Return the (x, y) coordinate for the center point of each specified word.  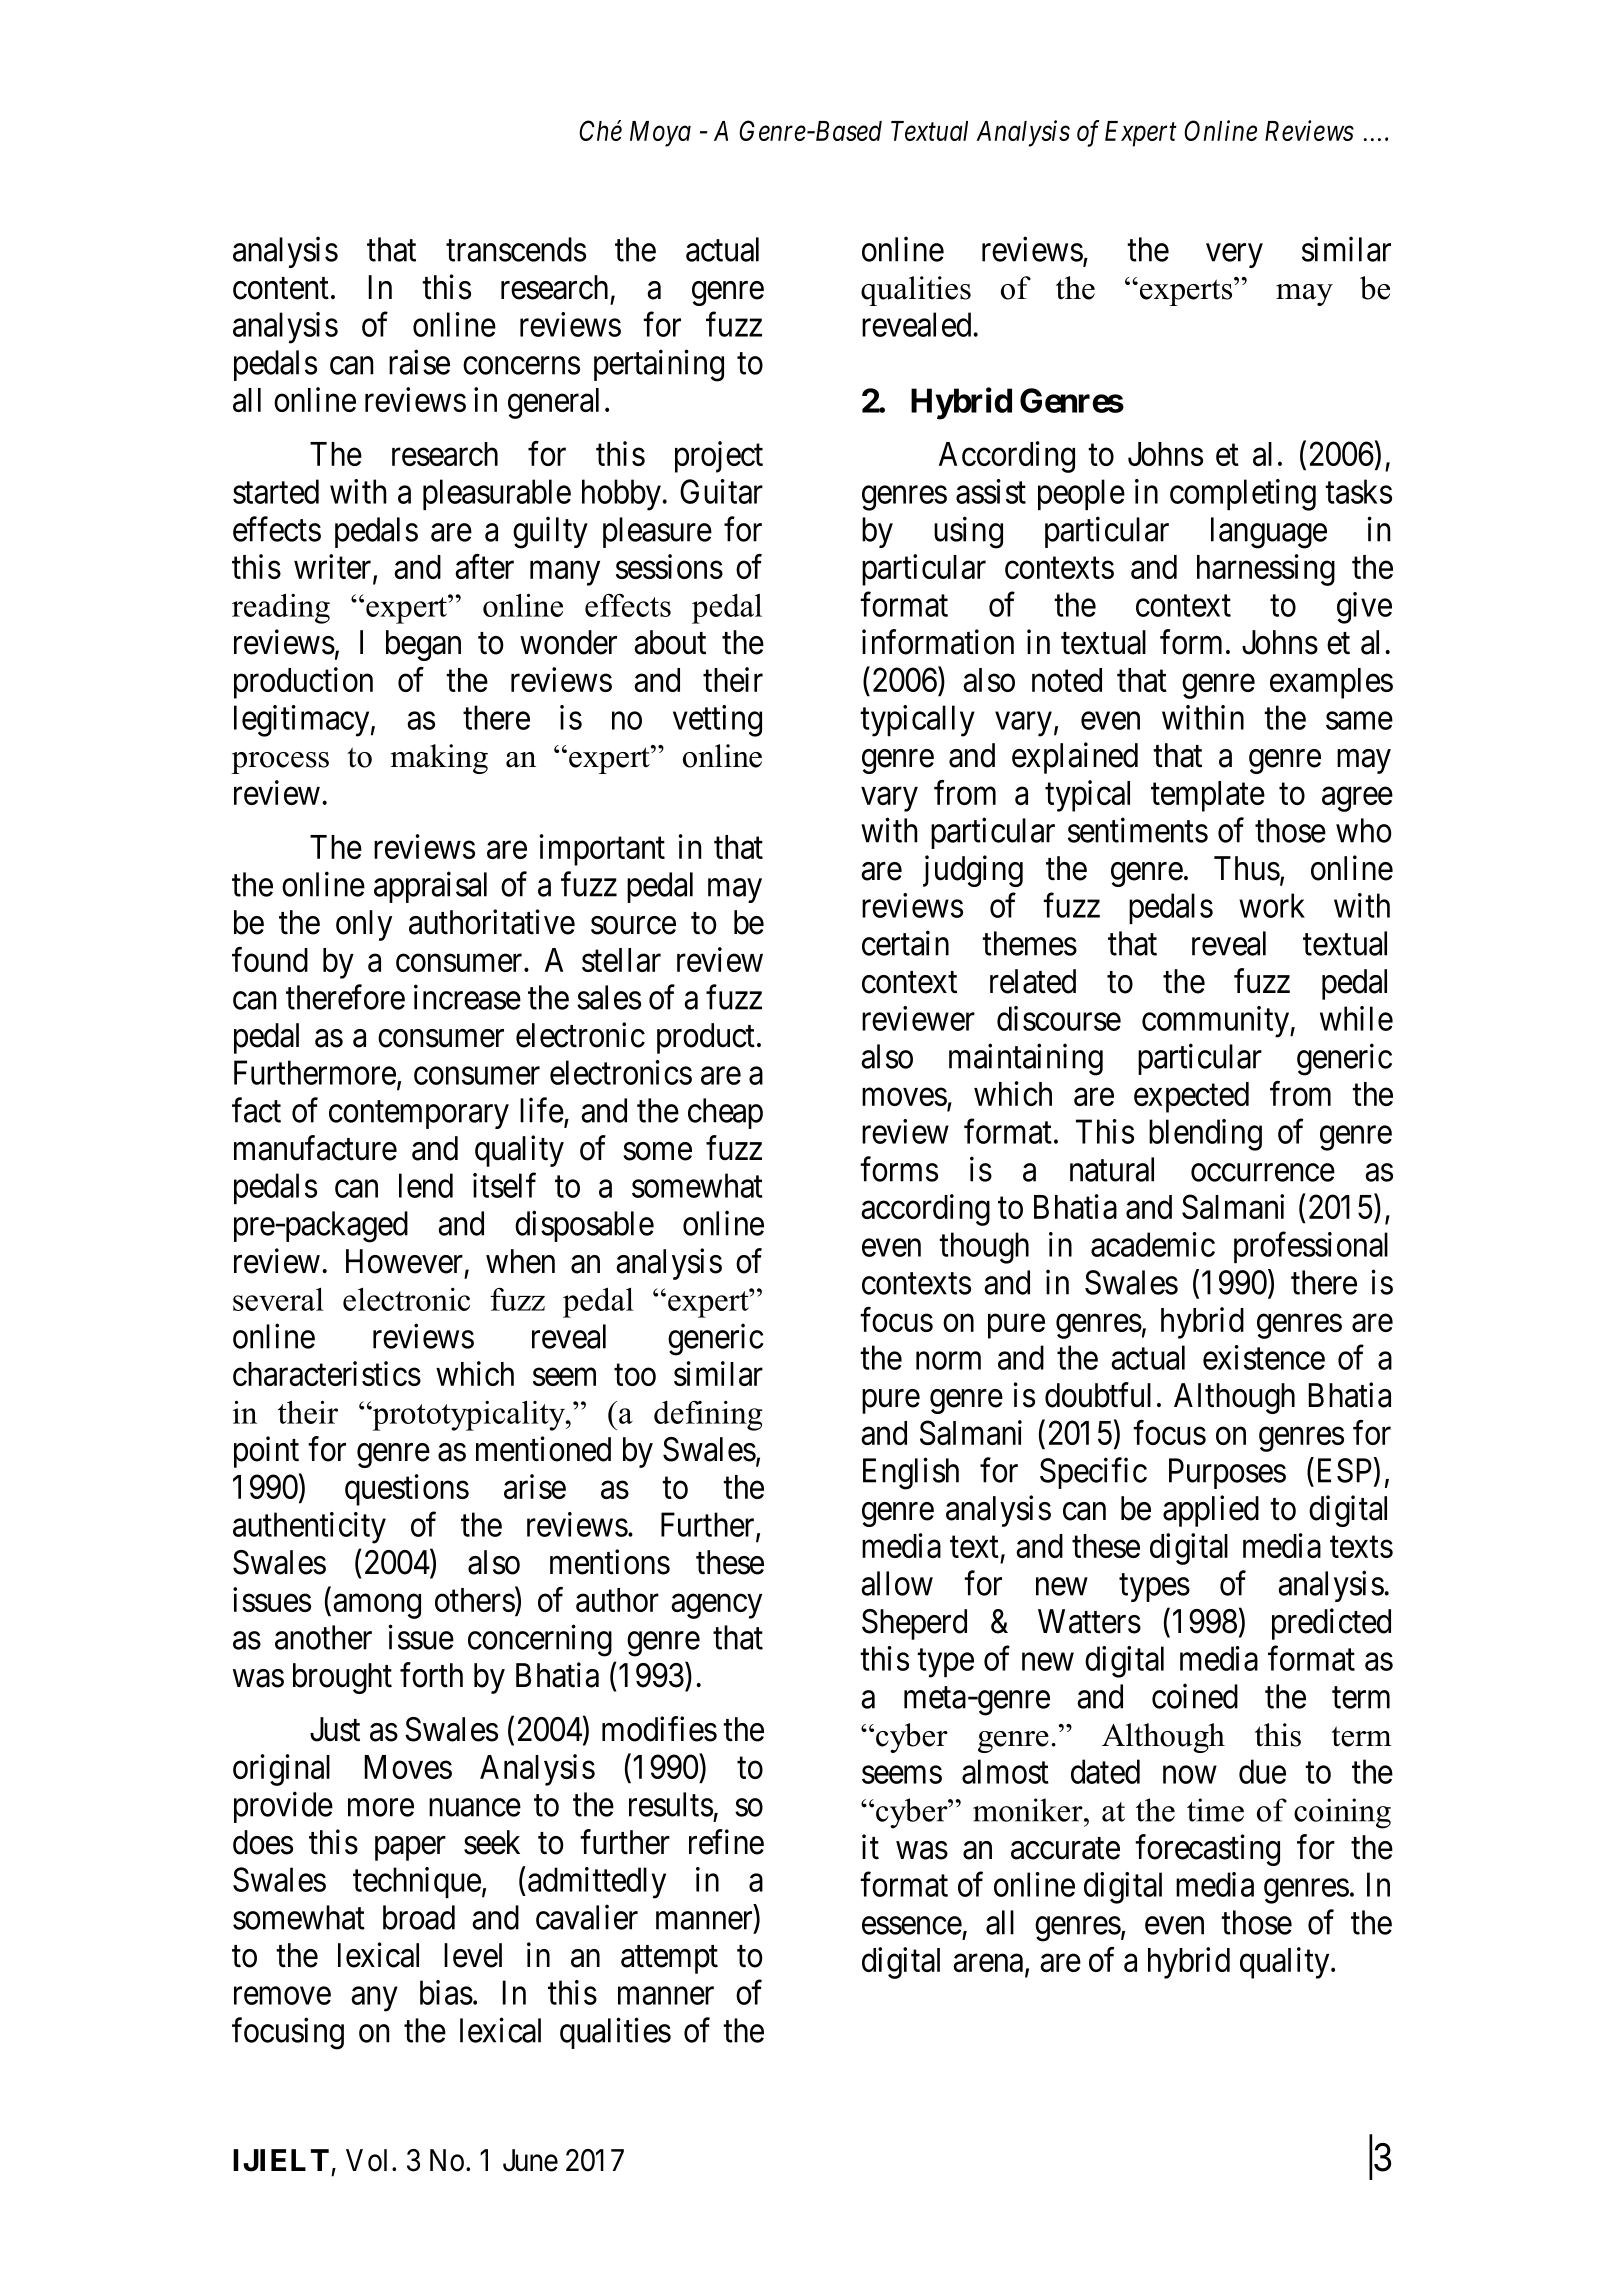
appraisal (430, 887)
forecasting (1207, 1850)
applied (1211, 1511)
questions (407, 1490)
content (281, 289)
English (911, 1474)
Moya (660, 134)
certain (905, 943)
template (1208, 796)
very (1234, 256)
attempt (669, 1960)
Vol (369, 2160)
